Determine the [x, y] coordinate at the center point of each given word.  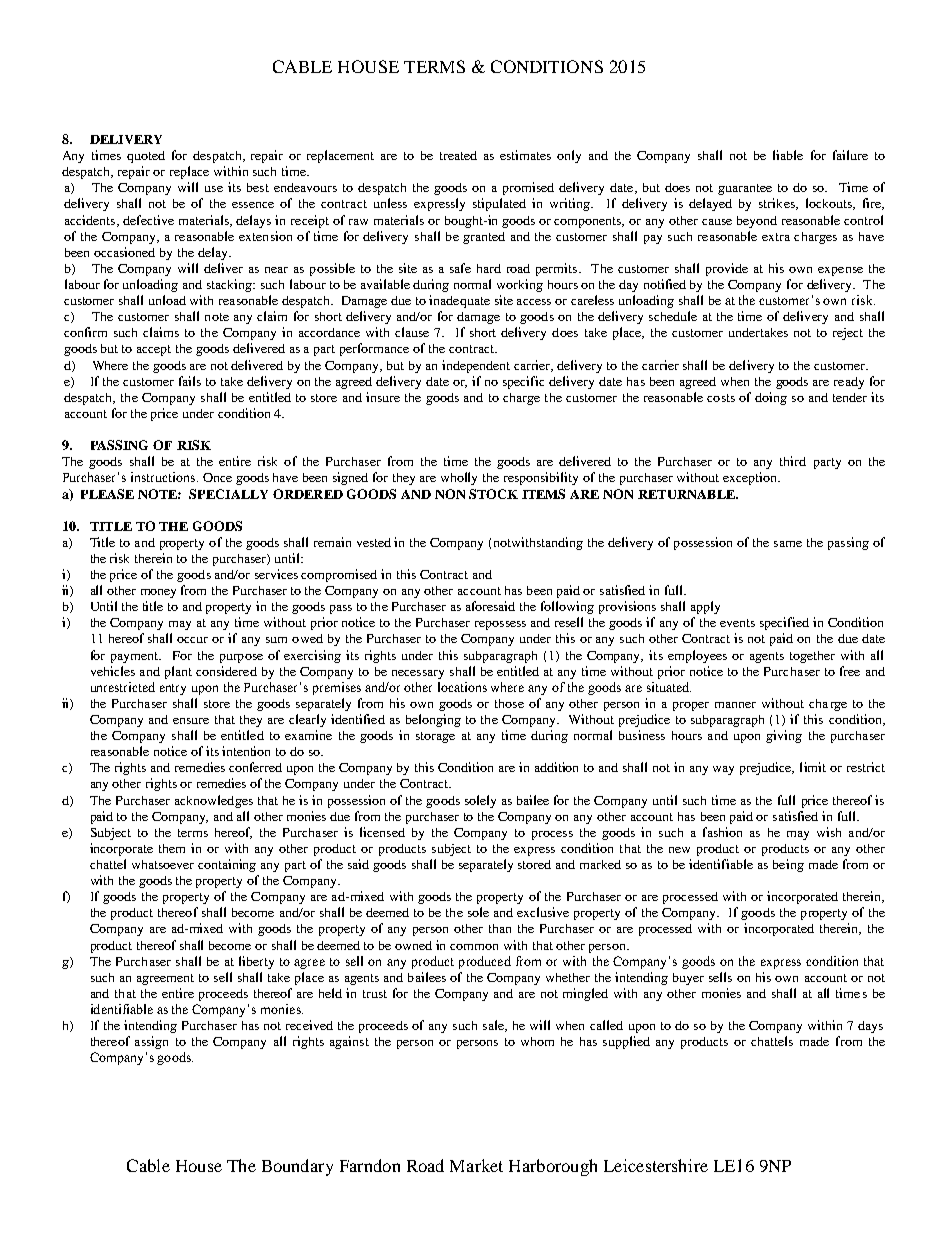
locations [462, 687]
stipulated [499, 204]
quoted [146, 157]
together [812, 657]
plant [178, 672]
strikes [778, 204]
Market [476, 1165]
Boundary [297, 1167]
